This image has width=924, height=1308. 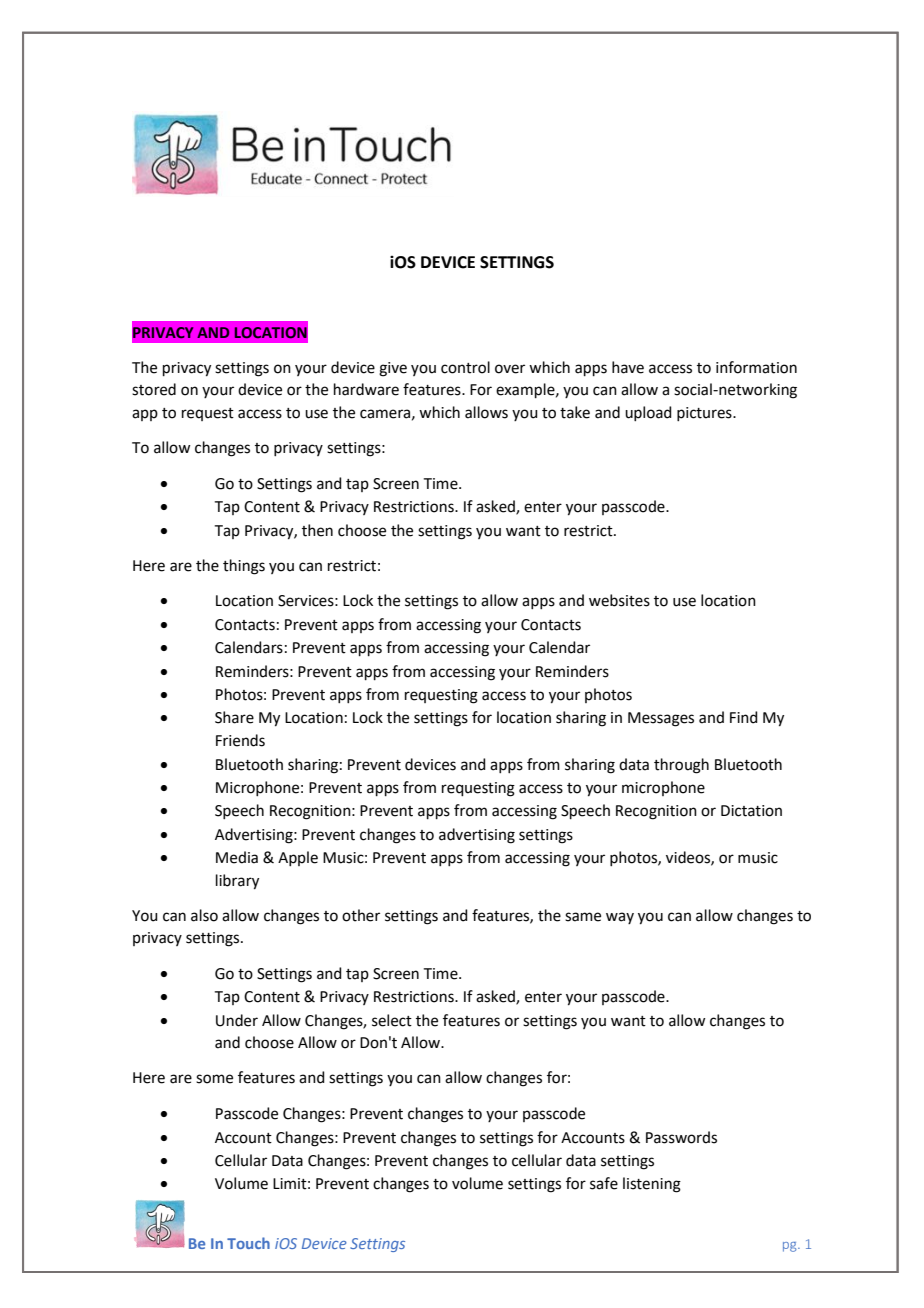 What do you see at coordinates (248, 1243) in the image?
I see `Touch` at bounding box center [248, 1243].
